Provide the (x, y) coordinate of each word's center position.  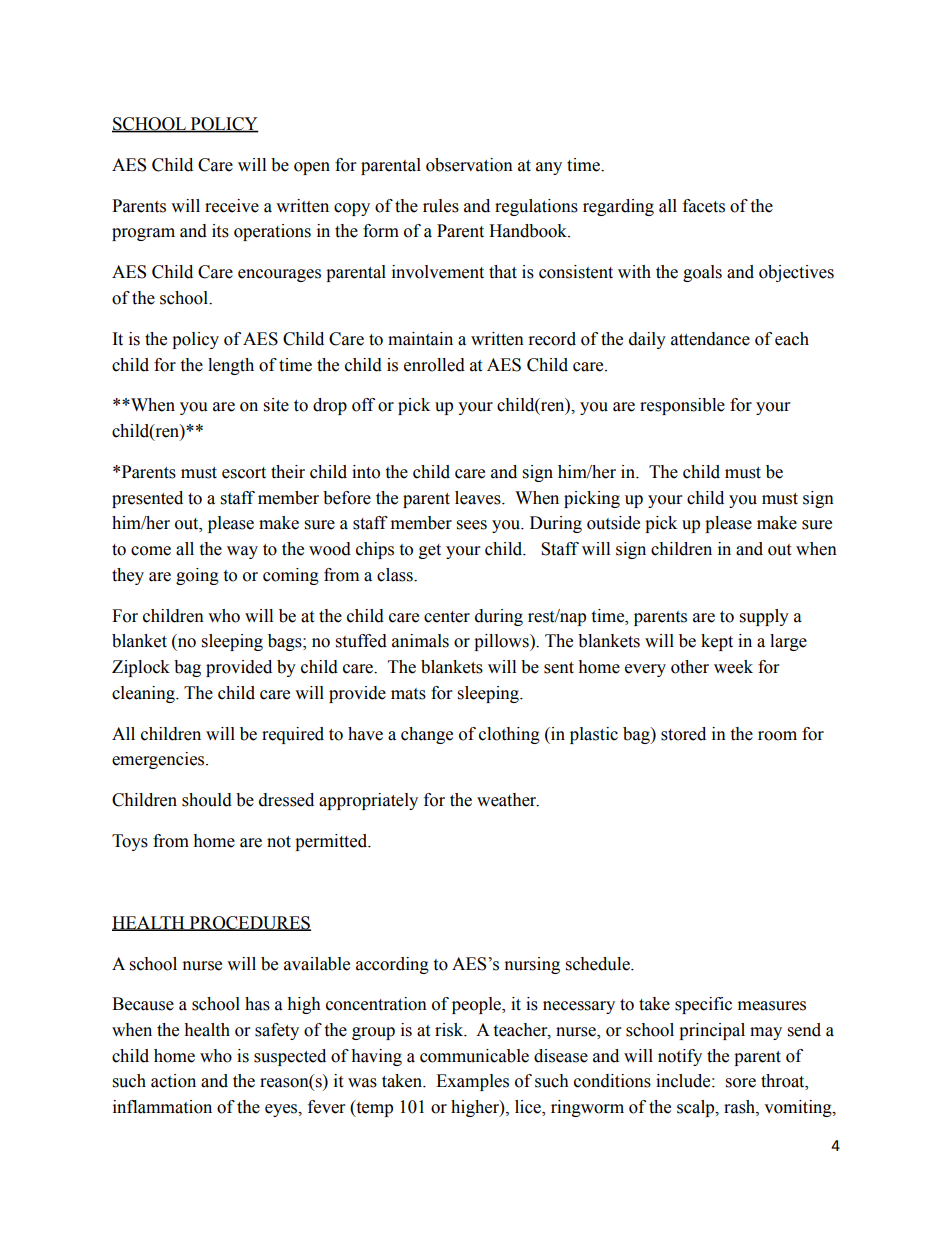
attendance (710, 339)
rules (441, 206)
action (173, 1081)
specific (703, 1005)
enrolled (434, 365)
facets (704, 206)
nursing (532, 965)
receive (232, 206)
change (427, 735)
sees (472, 525)
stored (683, 734)
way (242, 552)
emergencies (159, 760)
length (231, 366)
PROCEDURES (249, 923)
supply (764, 617)
